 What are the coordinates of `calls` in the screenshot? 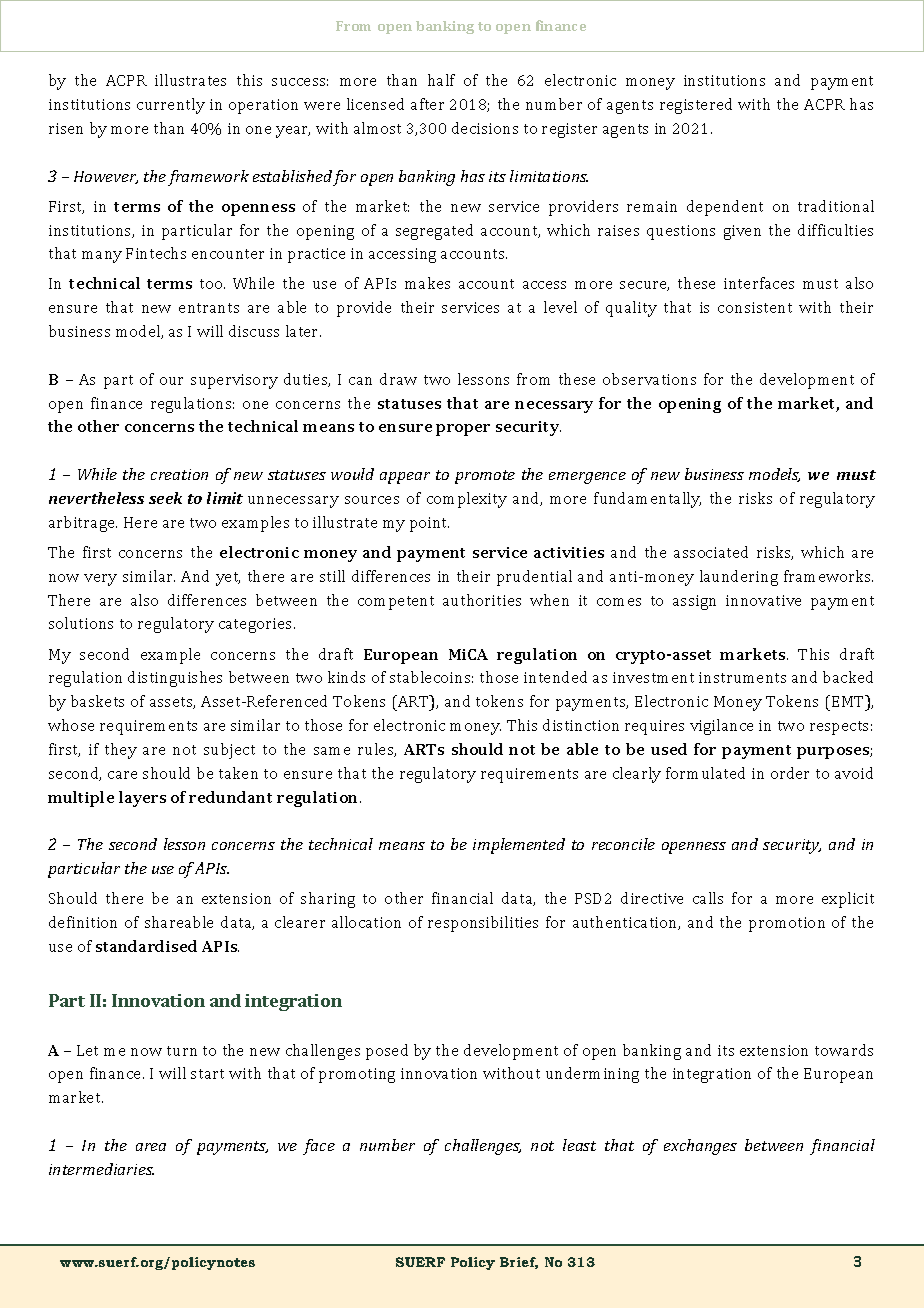 It's located at (708, 898).
